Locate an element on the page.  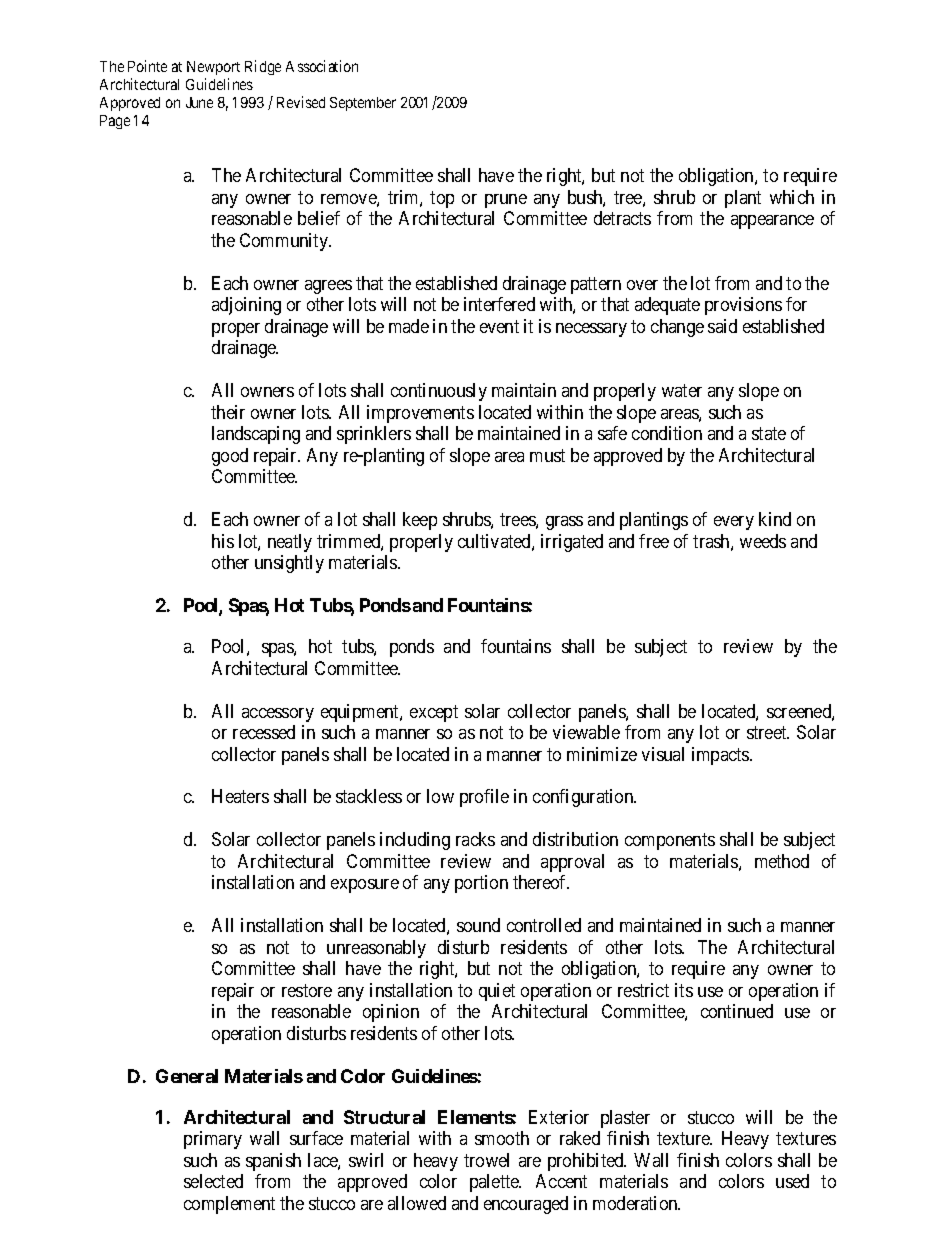
which is located at coordinates (792, 197).
